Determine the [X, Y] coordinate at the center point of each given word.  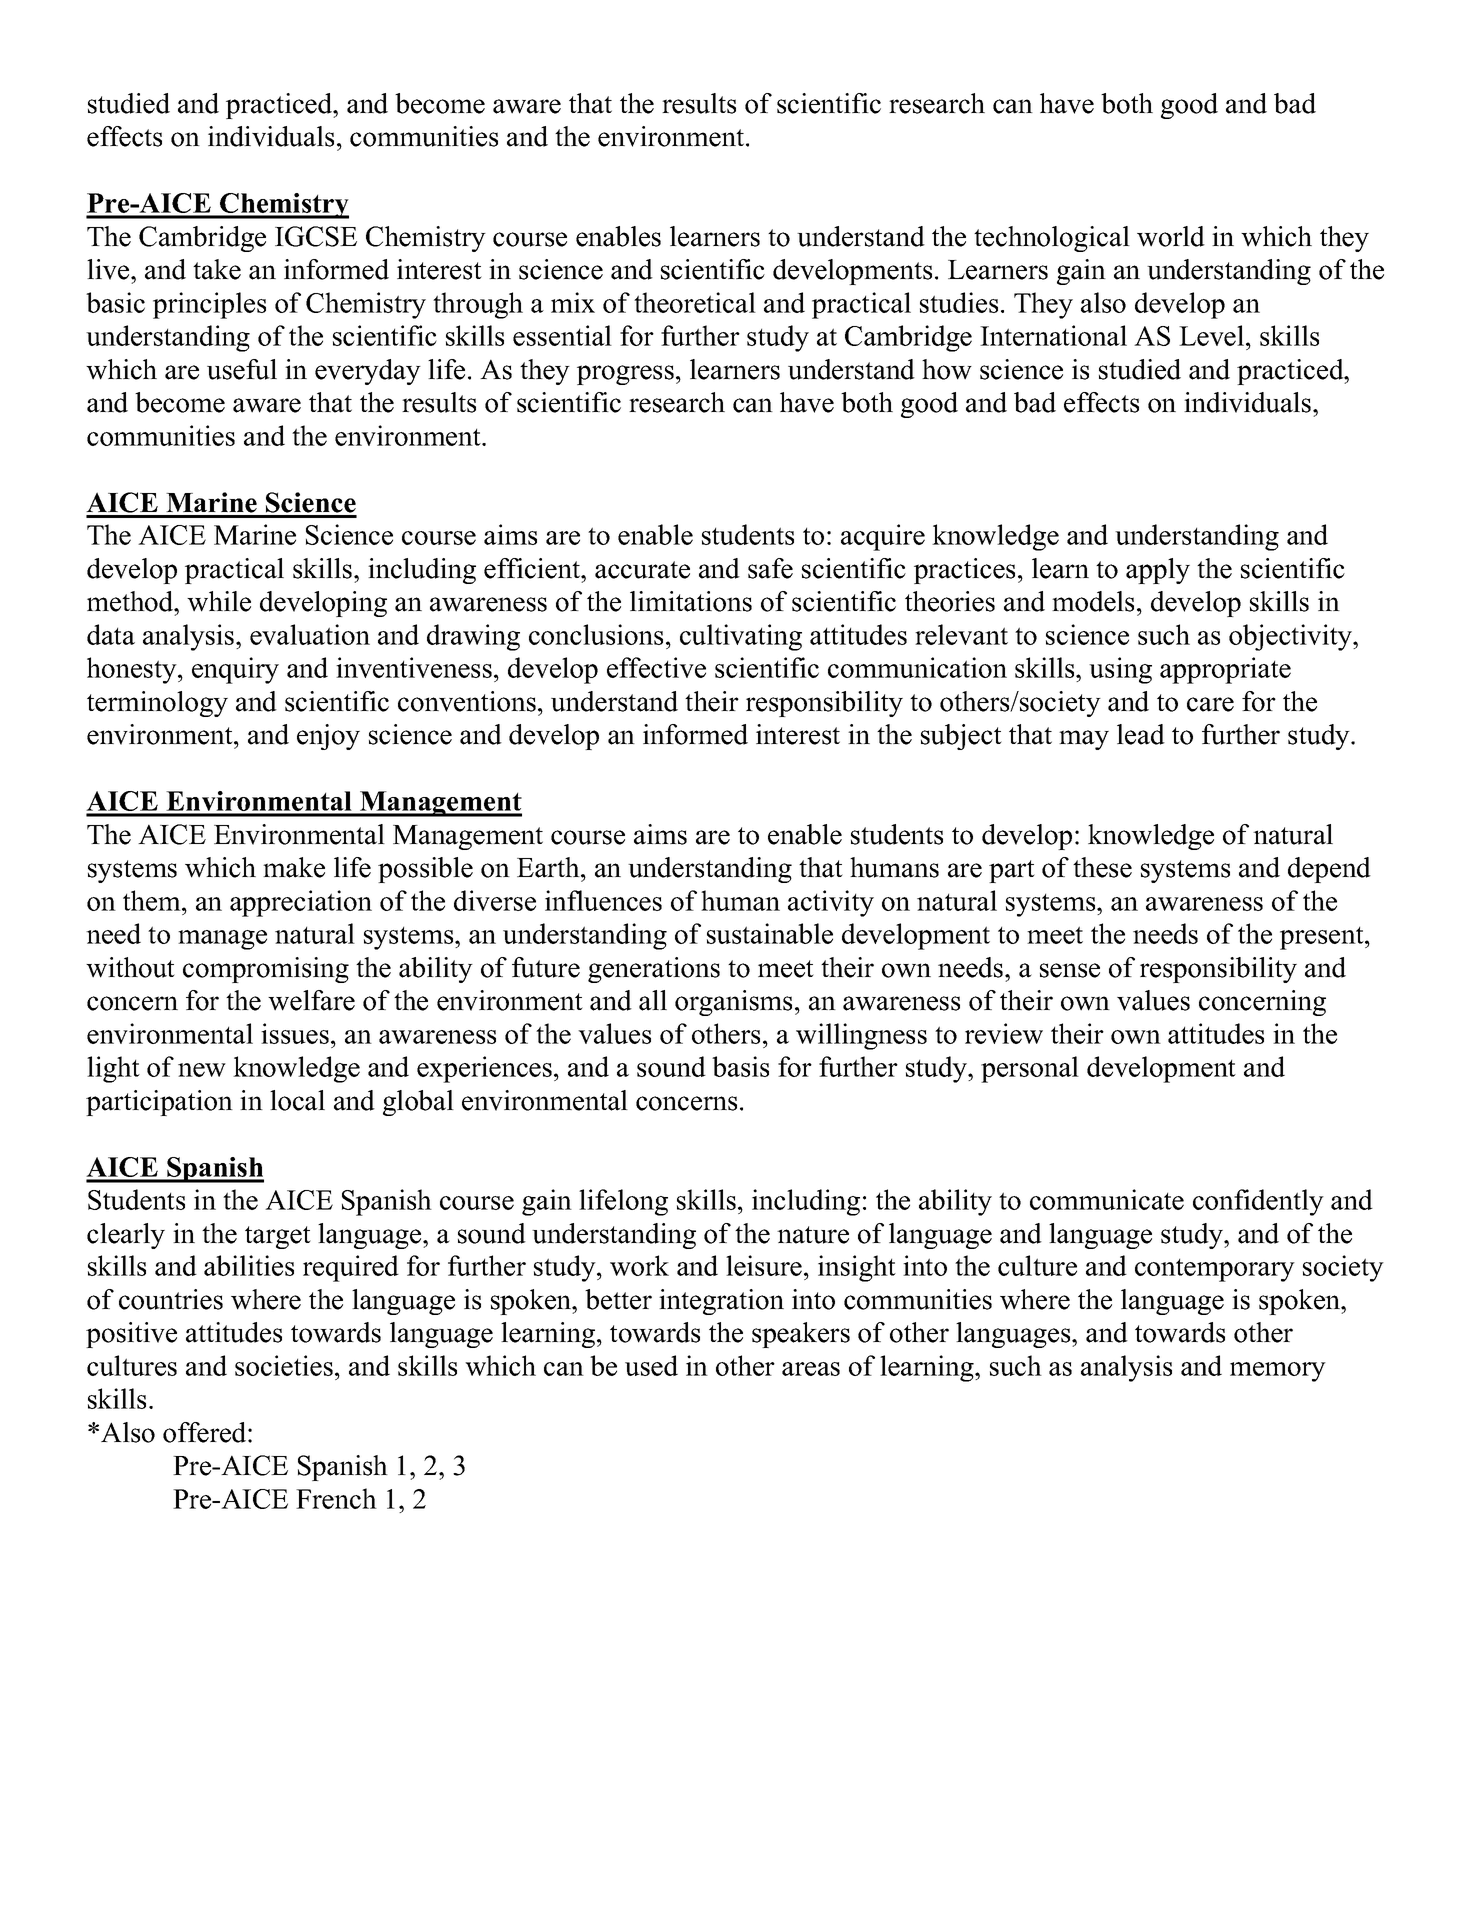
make [294, 867]
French [336, 1498]
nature [813, 1235]
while [219, 601]
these [1102, 867]
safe [770, 568]
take [217, 269]
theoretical [695, 302]
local [297, 1100]
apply [1158, 571]
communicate [1107, 1199]
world [1171, 236]
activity [831, 903]
